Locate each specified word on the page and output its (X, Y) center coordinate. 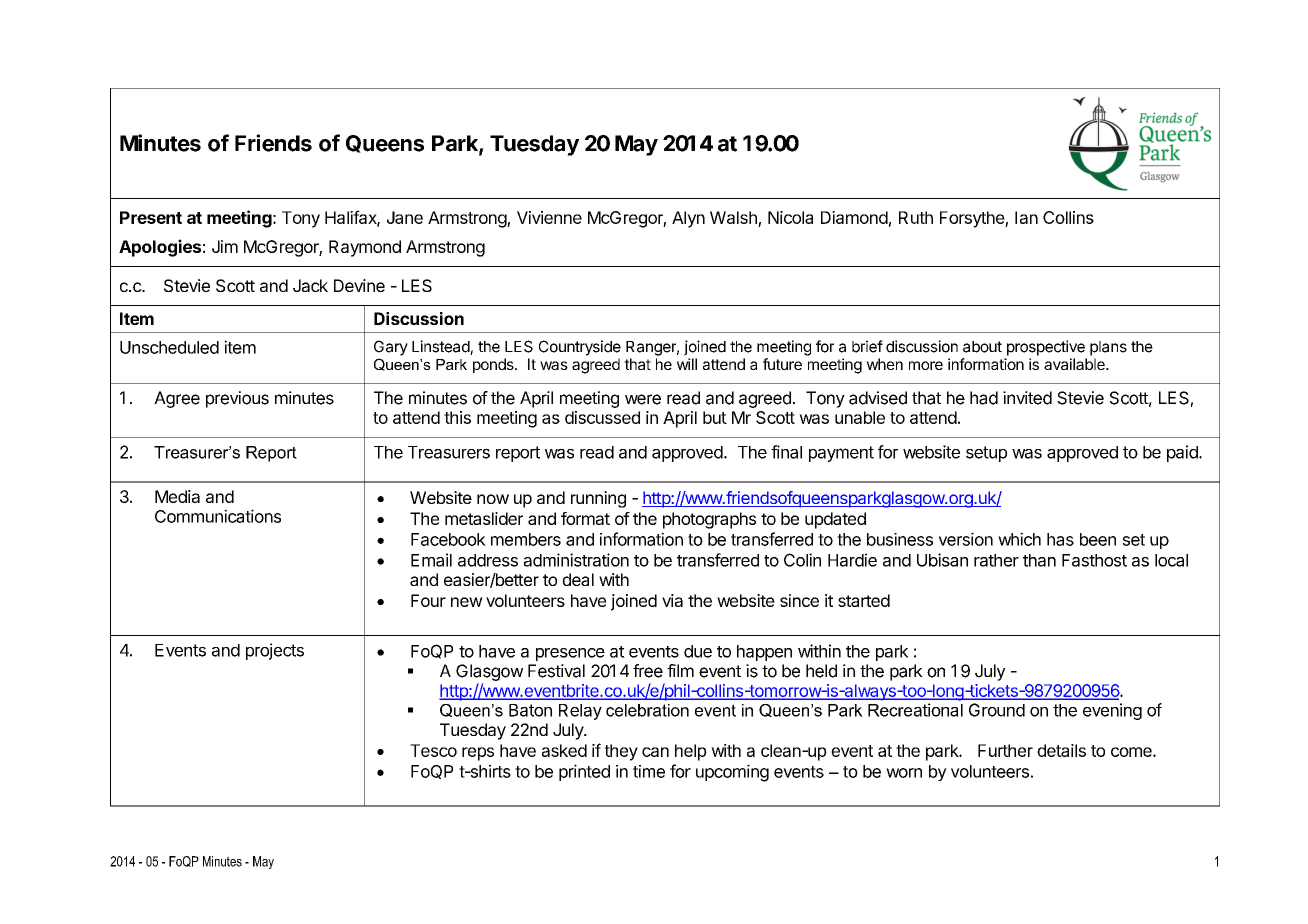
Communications (218, 516)
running (598, 499)
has (1060, 539)
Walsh (733, 217)
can (655, 752)
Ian (1026, 217)
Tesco (433, 750)
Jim (225, 246)
